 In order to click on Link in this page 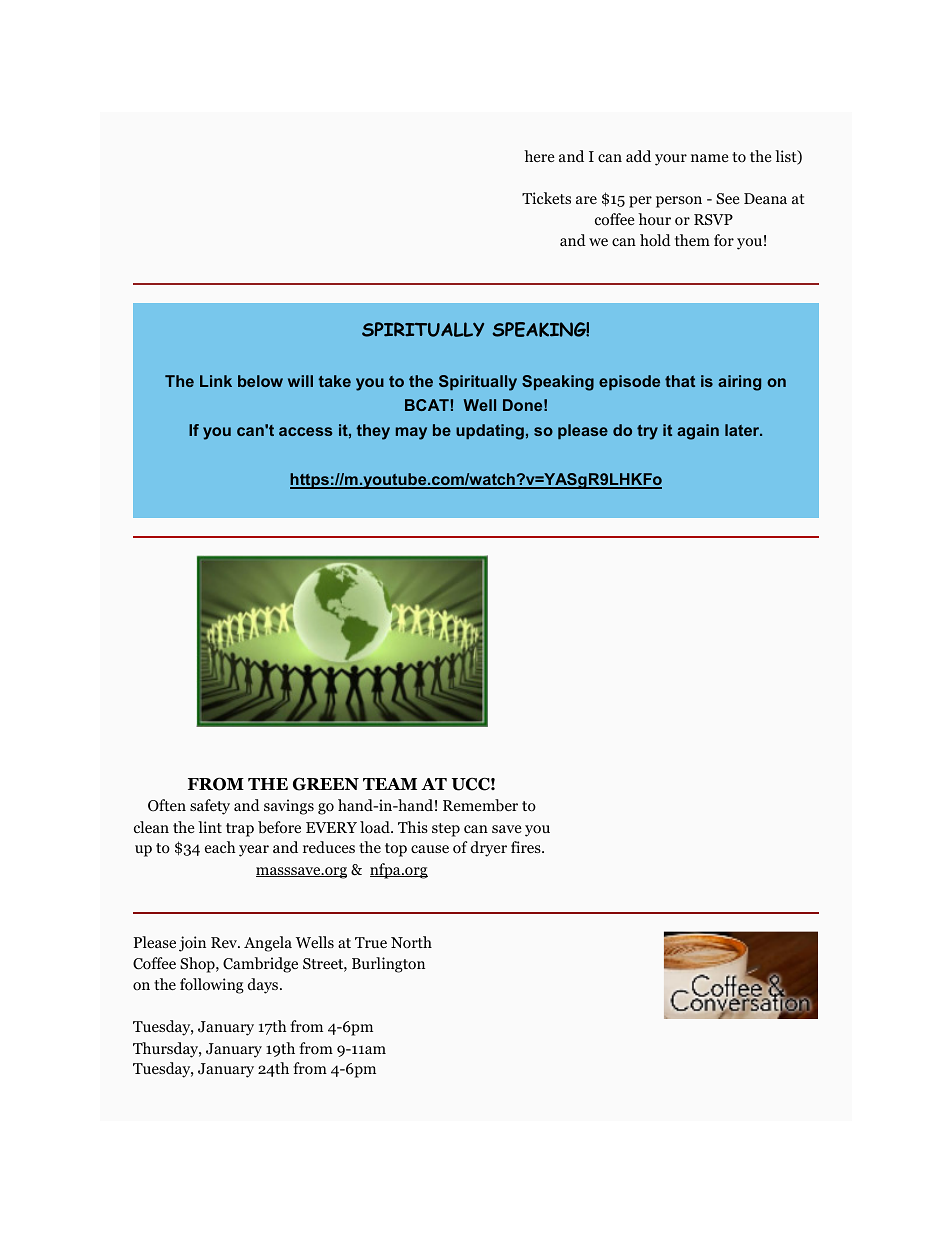, I will do `click(216, 381)`.
